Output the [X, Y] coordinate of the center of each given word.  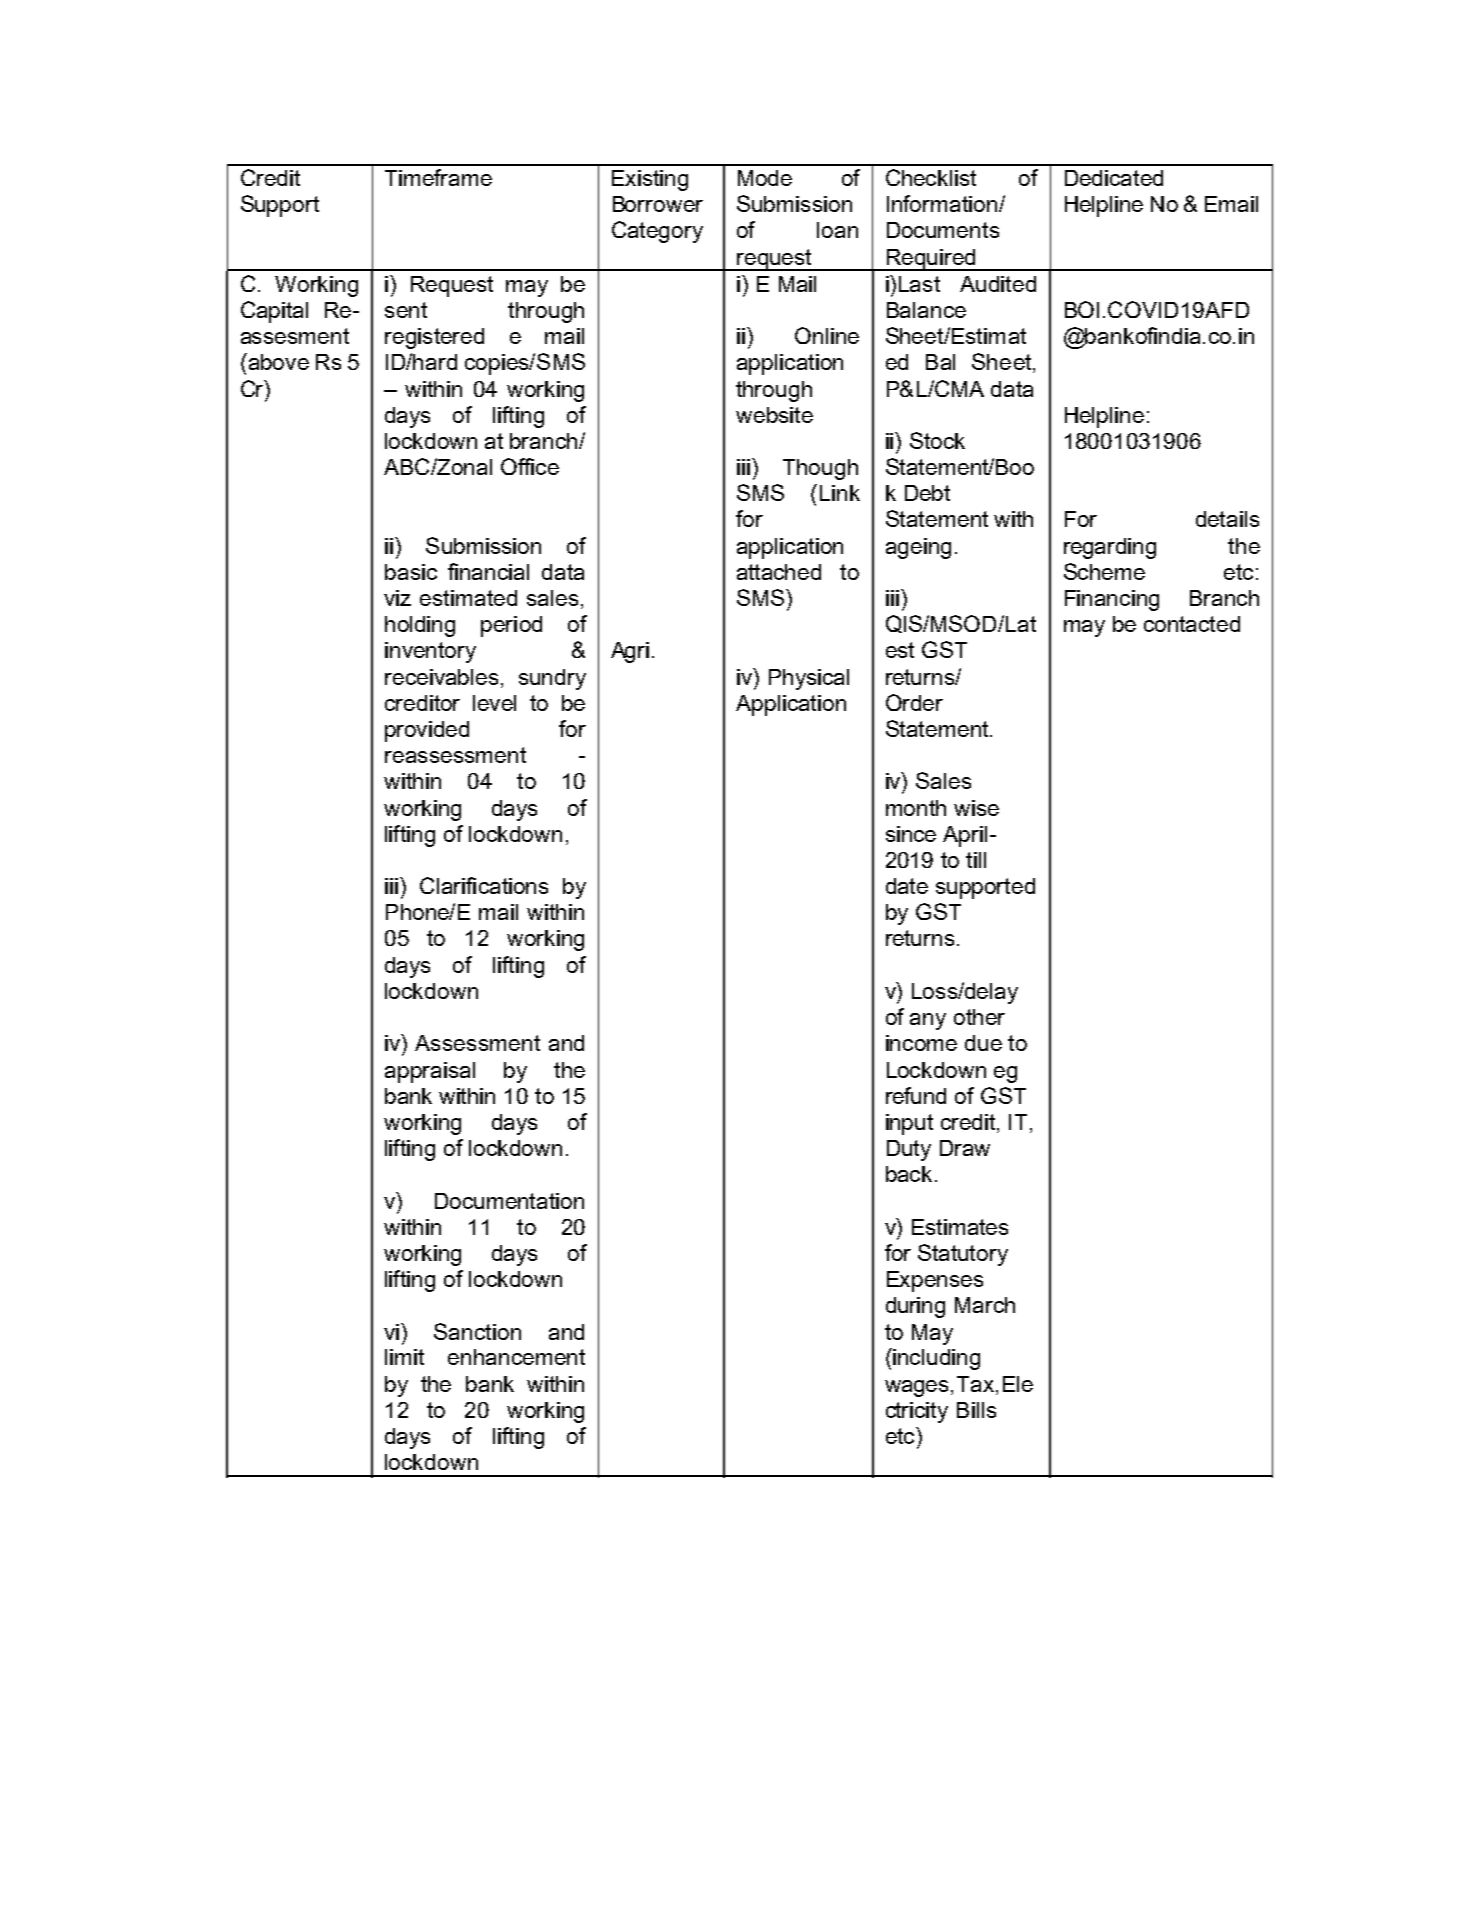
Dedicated [1114, 178]
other [979, 1017]
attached [779, 572]
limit [404, 1357]
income [921, 1043]
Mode [765, 178]
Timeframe [438, 177]
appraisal [430, 1072]
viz [397, 598]
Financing [1112, 600]
